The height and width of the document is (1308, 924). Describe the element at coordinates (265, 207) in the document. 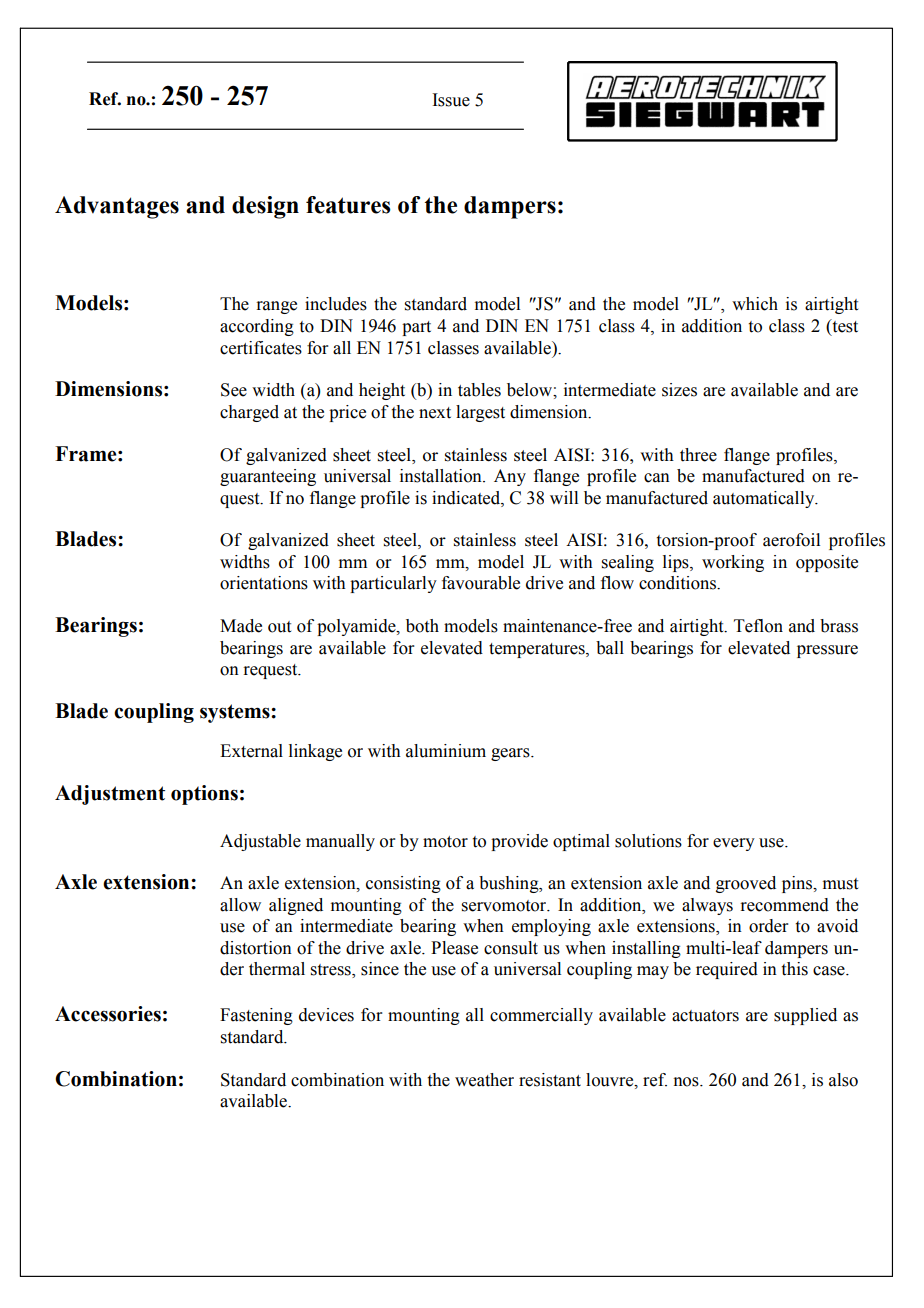

I see `design` at that location.
